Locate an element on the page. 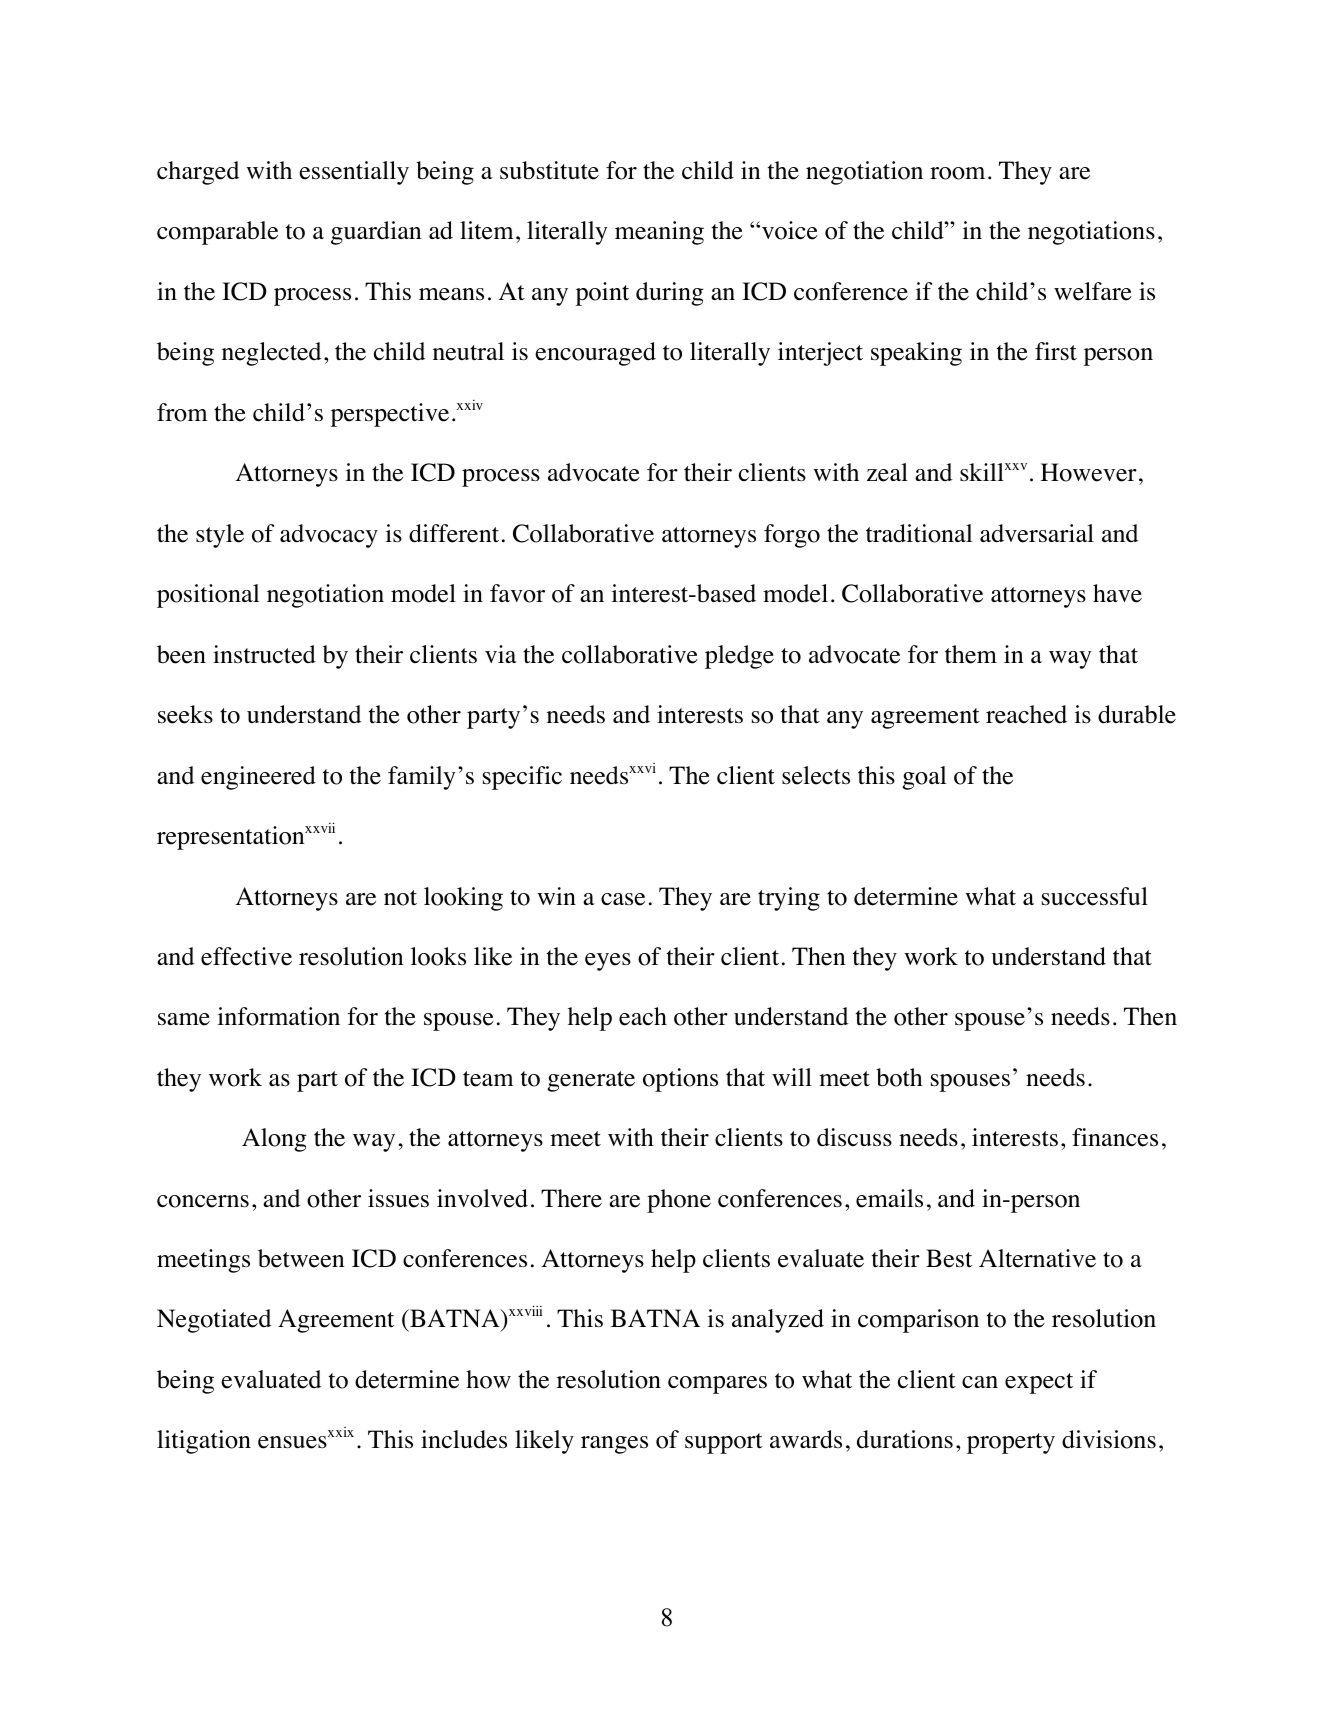  compares is located at coordinates (717, 1385).
